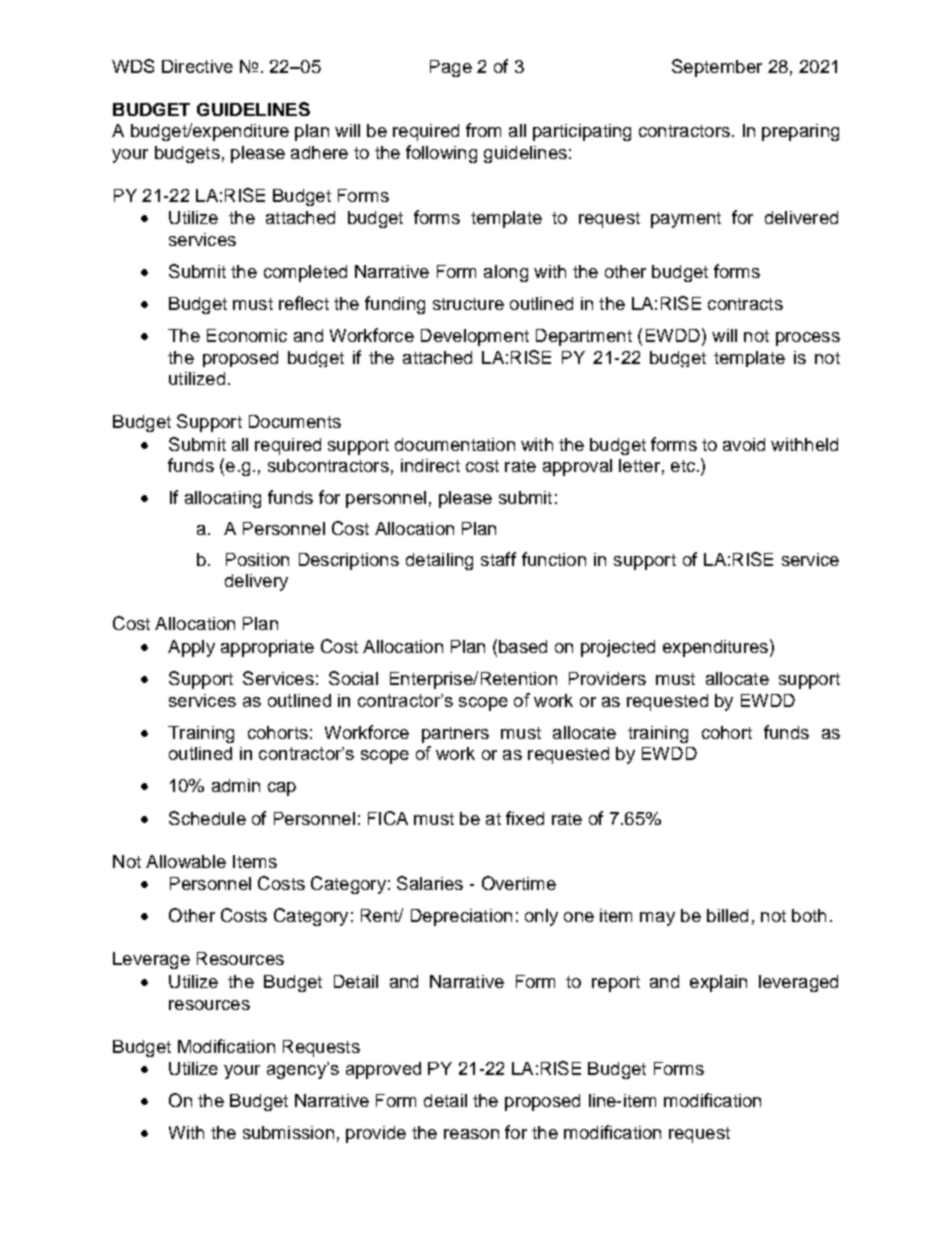 This screenshot has height=1233, width=952. I want to click on Directive, so click(197, 66).
